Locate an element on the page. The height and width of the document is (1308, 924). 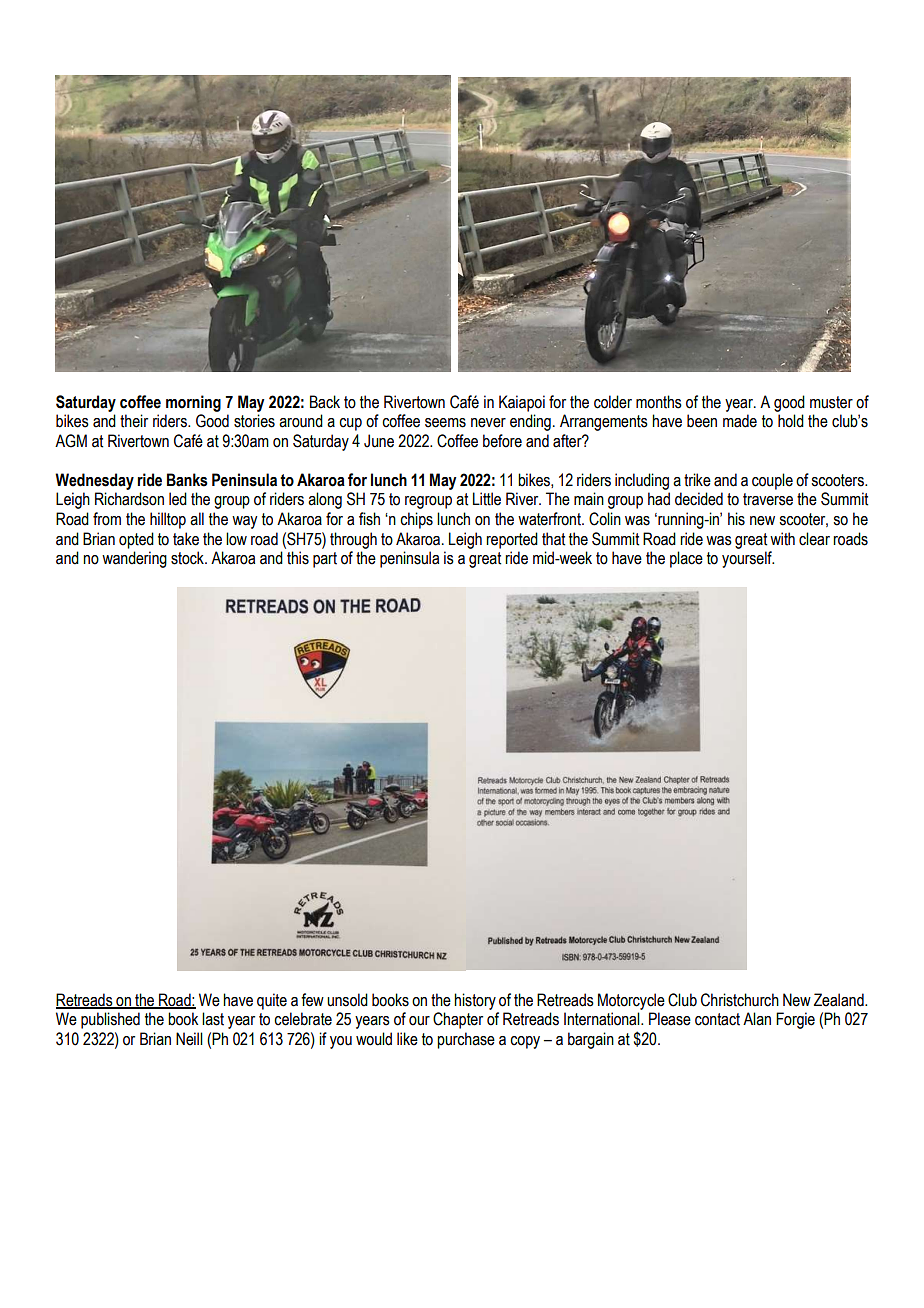
seems is located at coordinates (445, 423).
